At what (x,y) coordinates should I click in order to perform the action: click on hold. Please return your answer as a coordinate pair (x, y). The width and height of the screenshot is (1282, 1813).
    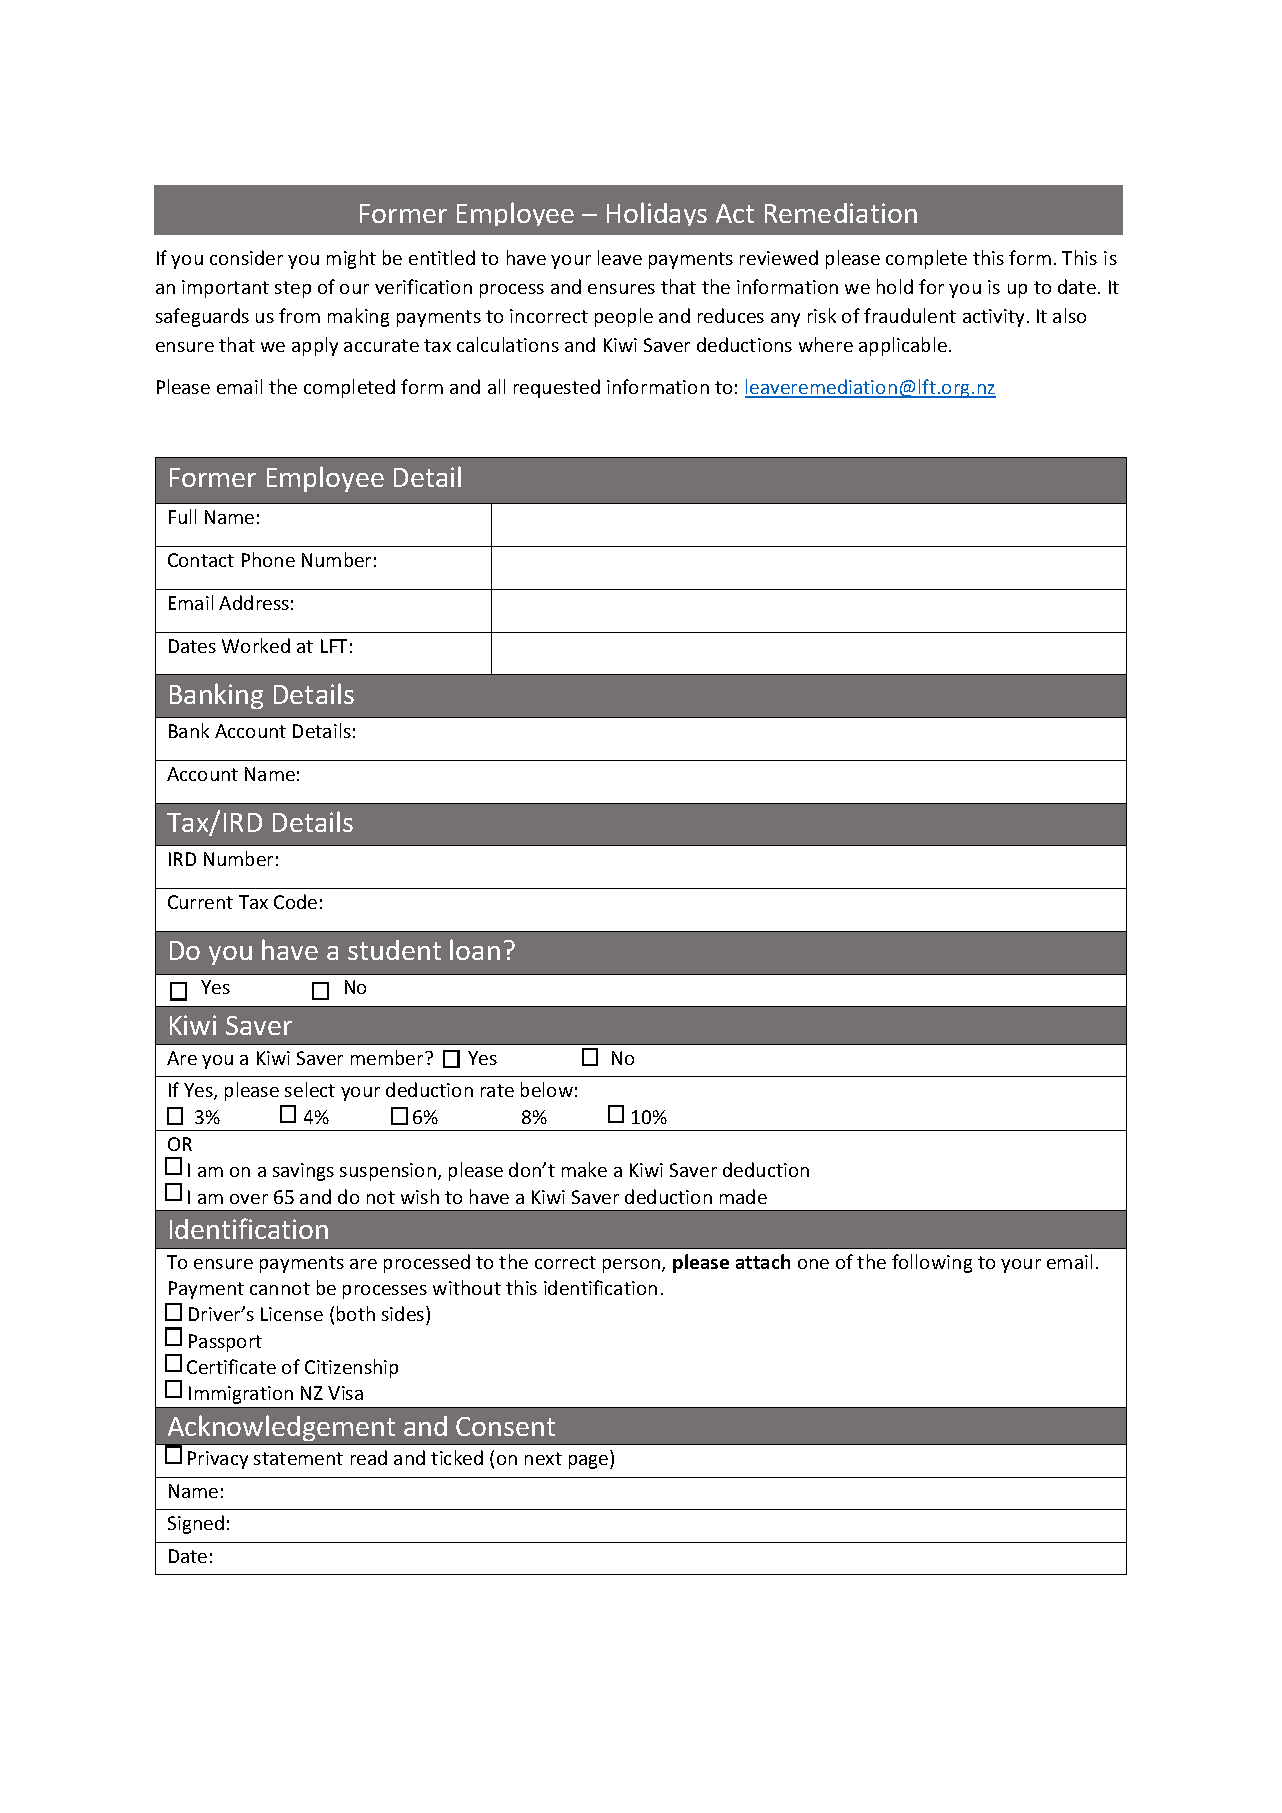
    Looking at the image, I should click on (895, 286).
